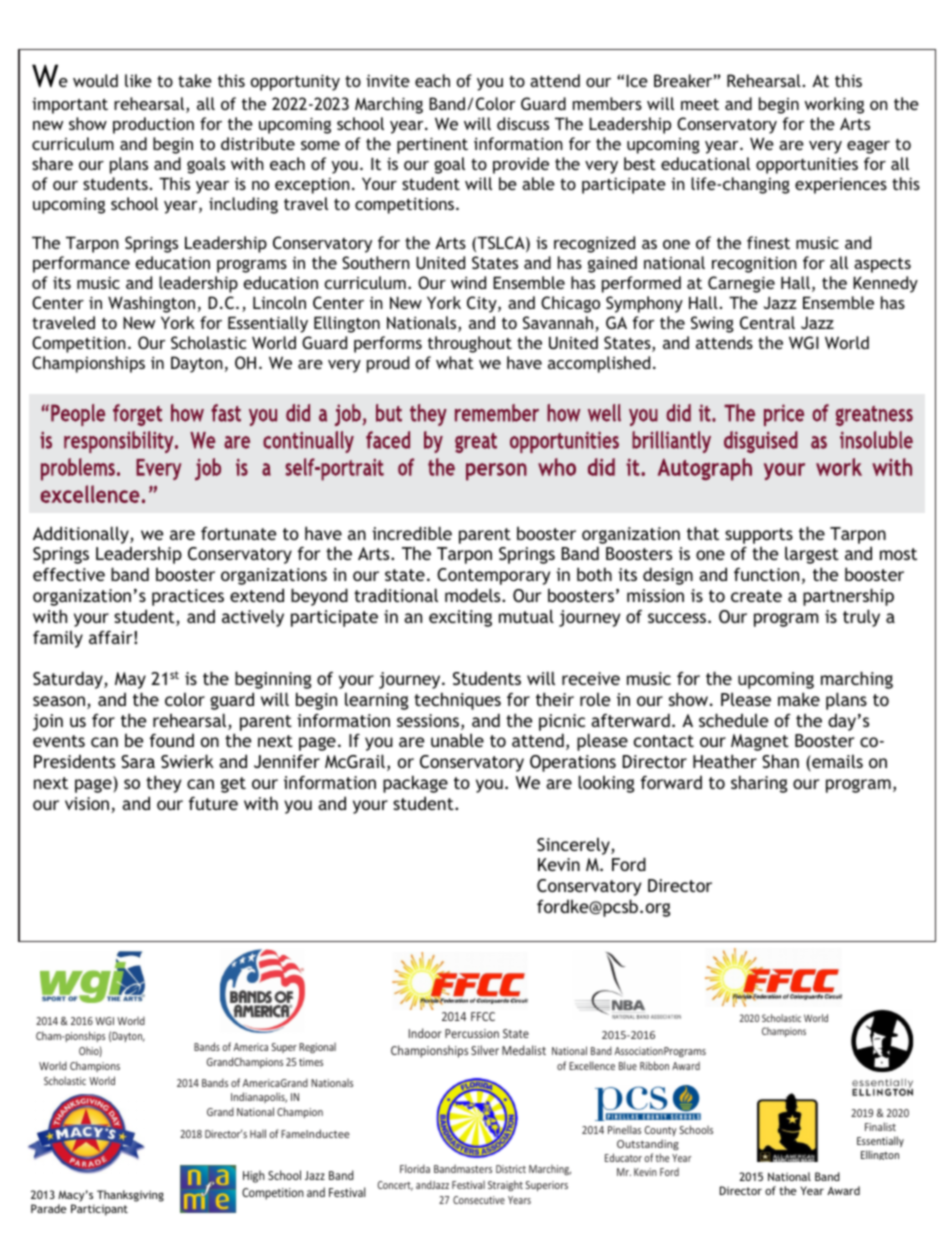  I want to click on Straight, so click(505, 1185).
